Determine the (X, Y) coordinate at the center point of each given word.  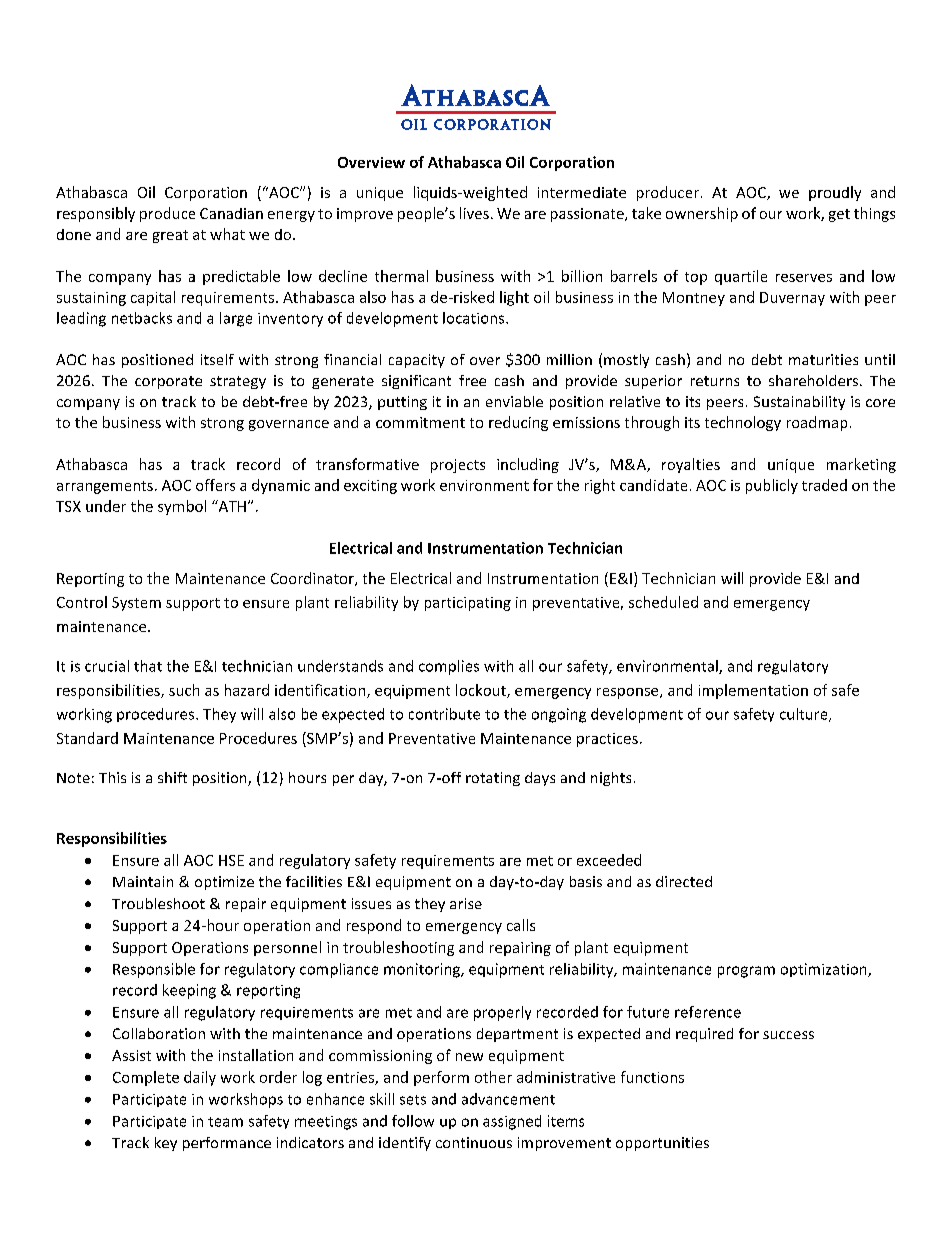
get (839, 215)
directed (684, 881)
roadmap (817, 423)
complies (449, 667)
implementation (753, 691)
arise (466, 903)
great (170, 236)
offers (215, 485)
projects (458, 466)
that (148, 666)
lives (474, 213)
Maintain (143, 881)
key (166, 1144)
